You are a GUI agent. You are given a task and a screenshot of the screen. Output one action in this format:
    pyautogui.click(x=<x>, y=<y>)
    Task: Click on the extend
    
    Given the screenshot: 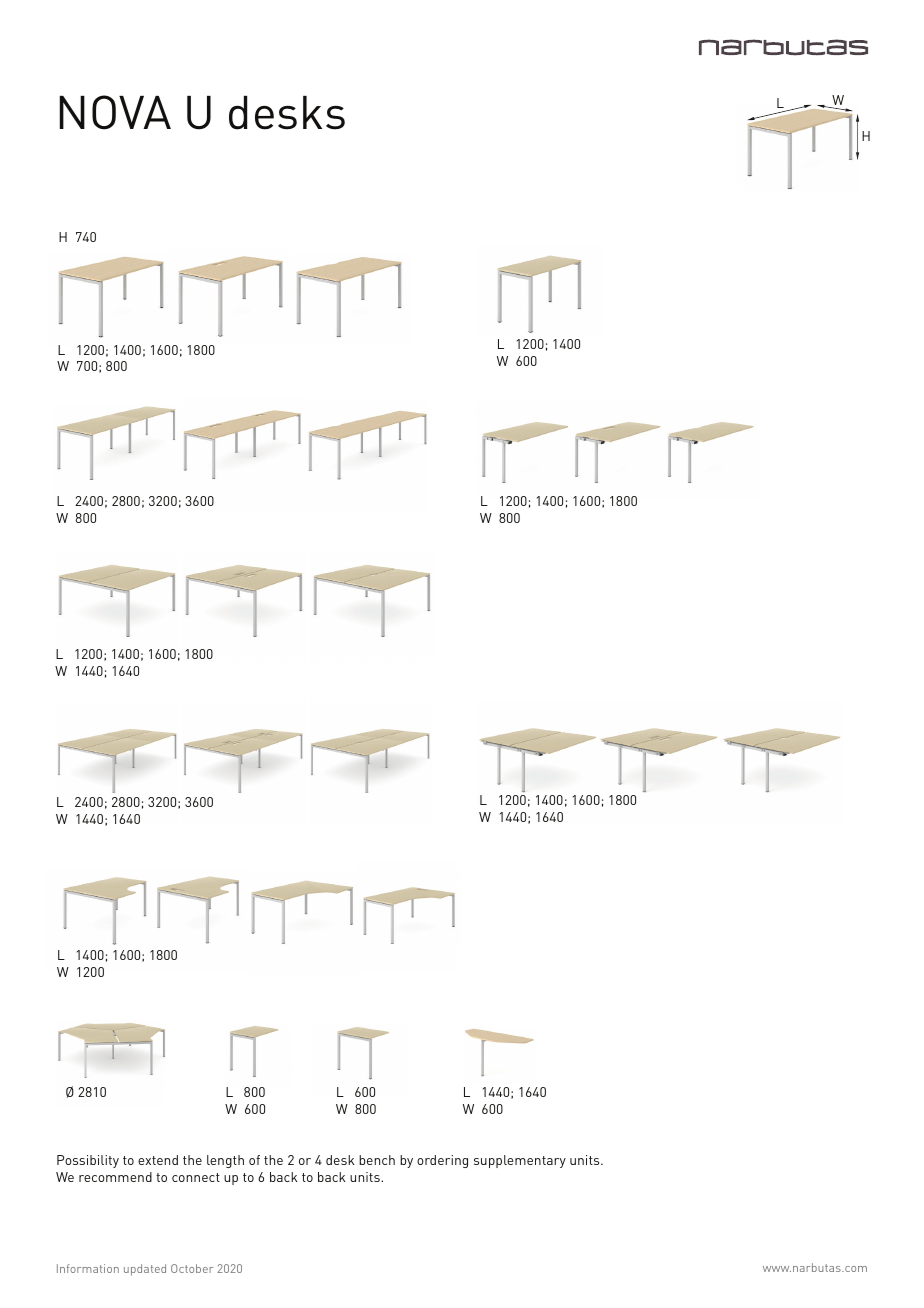 What is the action you would take?
    pyautogui.click(x=158, y=1160)
